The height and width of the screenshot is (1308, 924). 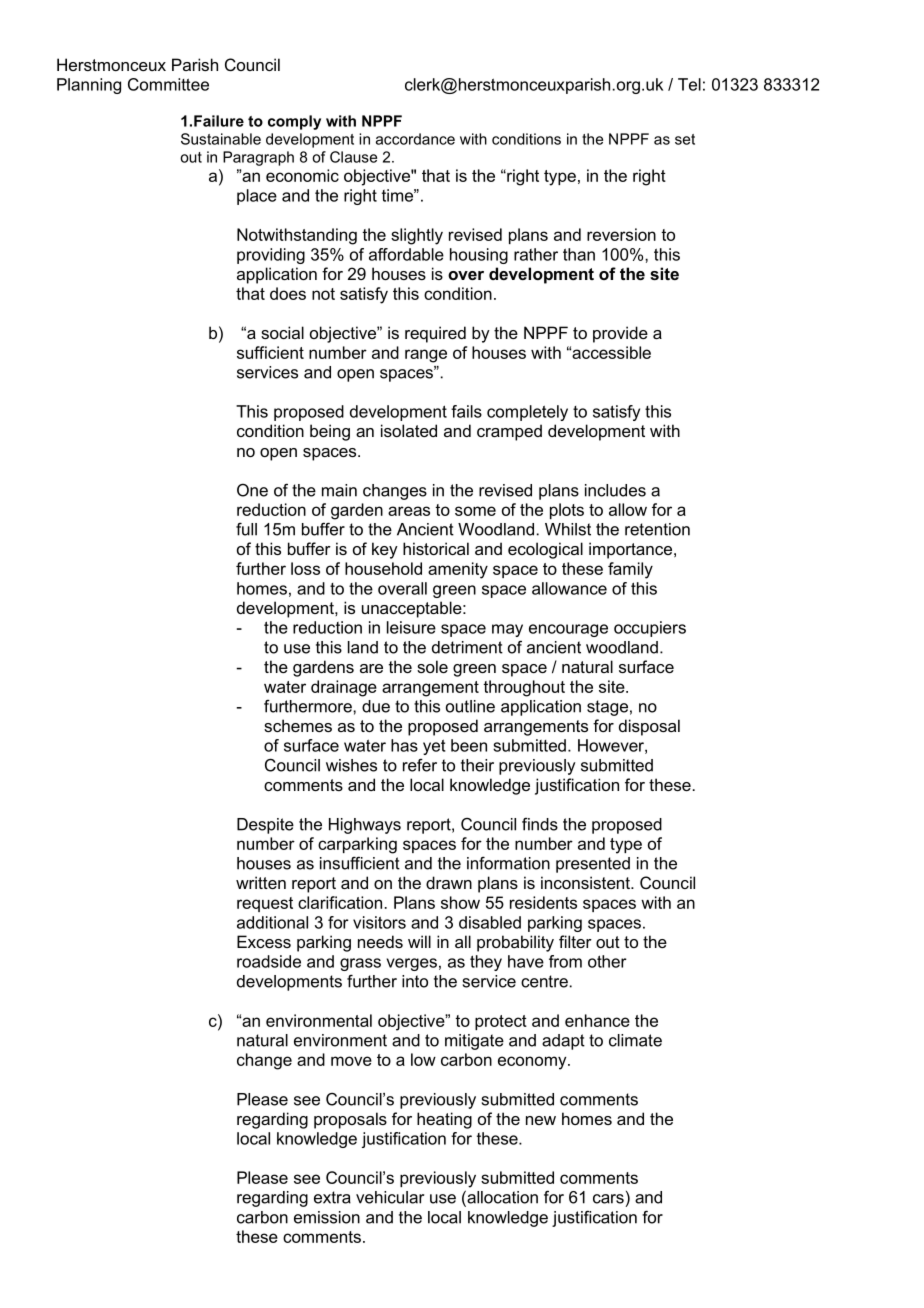 What do you see at coordinates (168, 84) in the screenshot?
I see `Committee` at bounding box center [168, 84].
